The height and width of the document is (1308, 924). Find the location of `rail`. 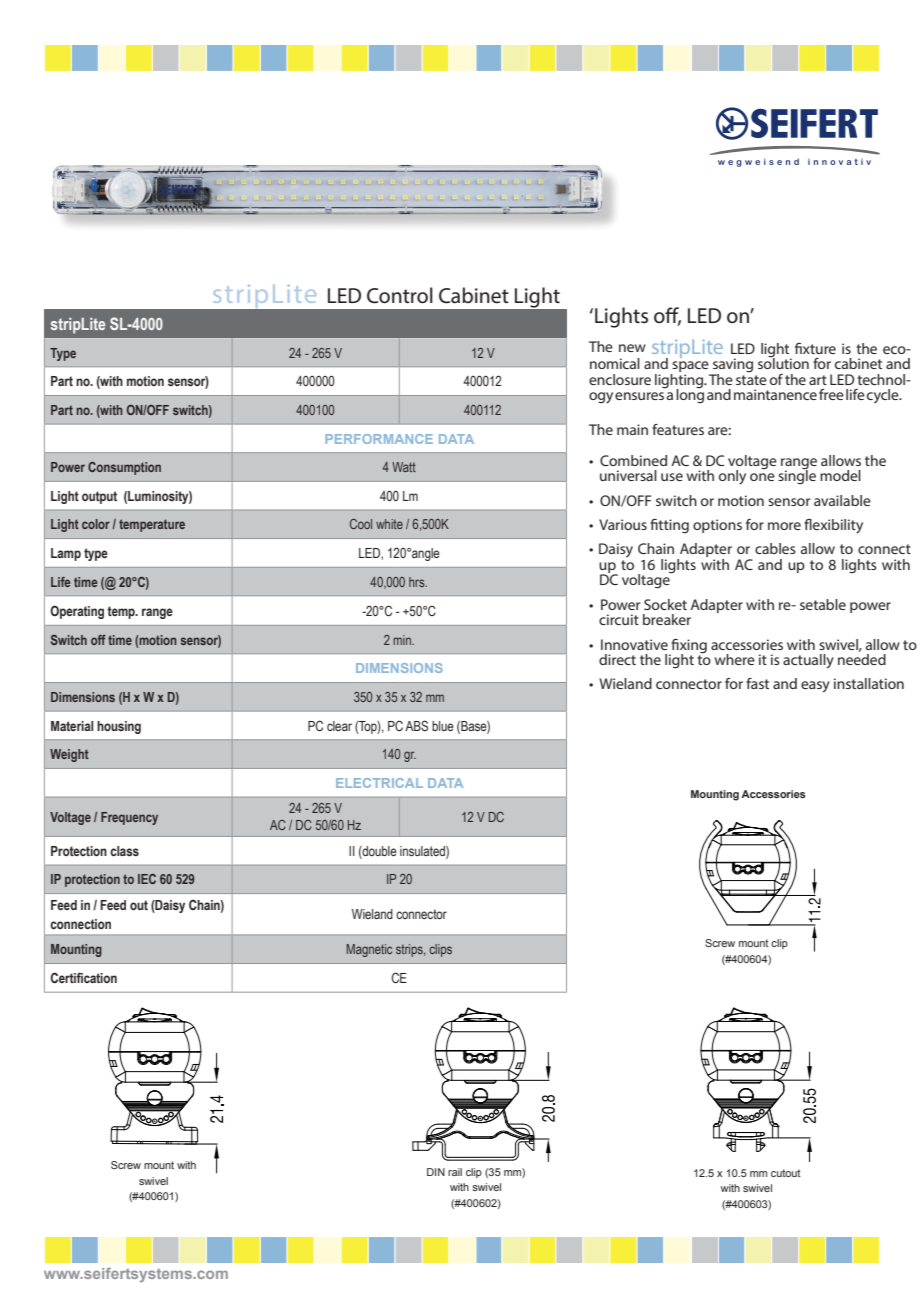

rail is located at coordinates (455, 1172).
